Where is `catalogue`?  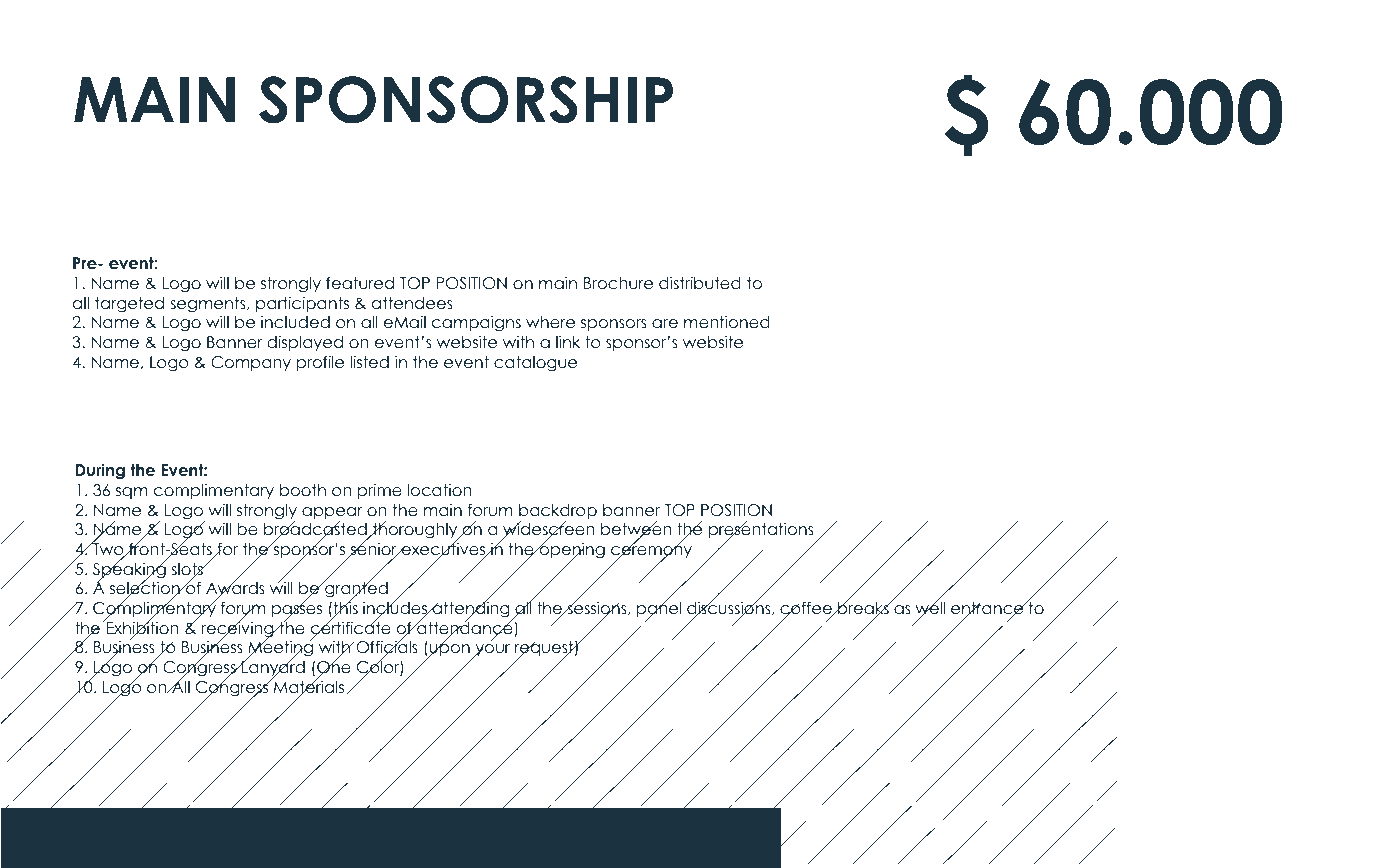
catalogue is located at coordinates (535, 364).
